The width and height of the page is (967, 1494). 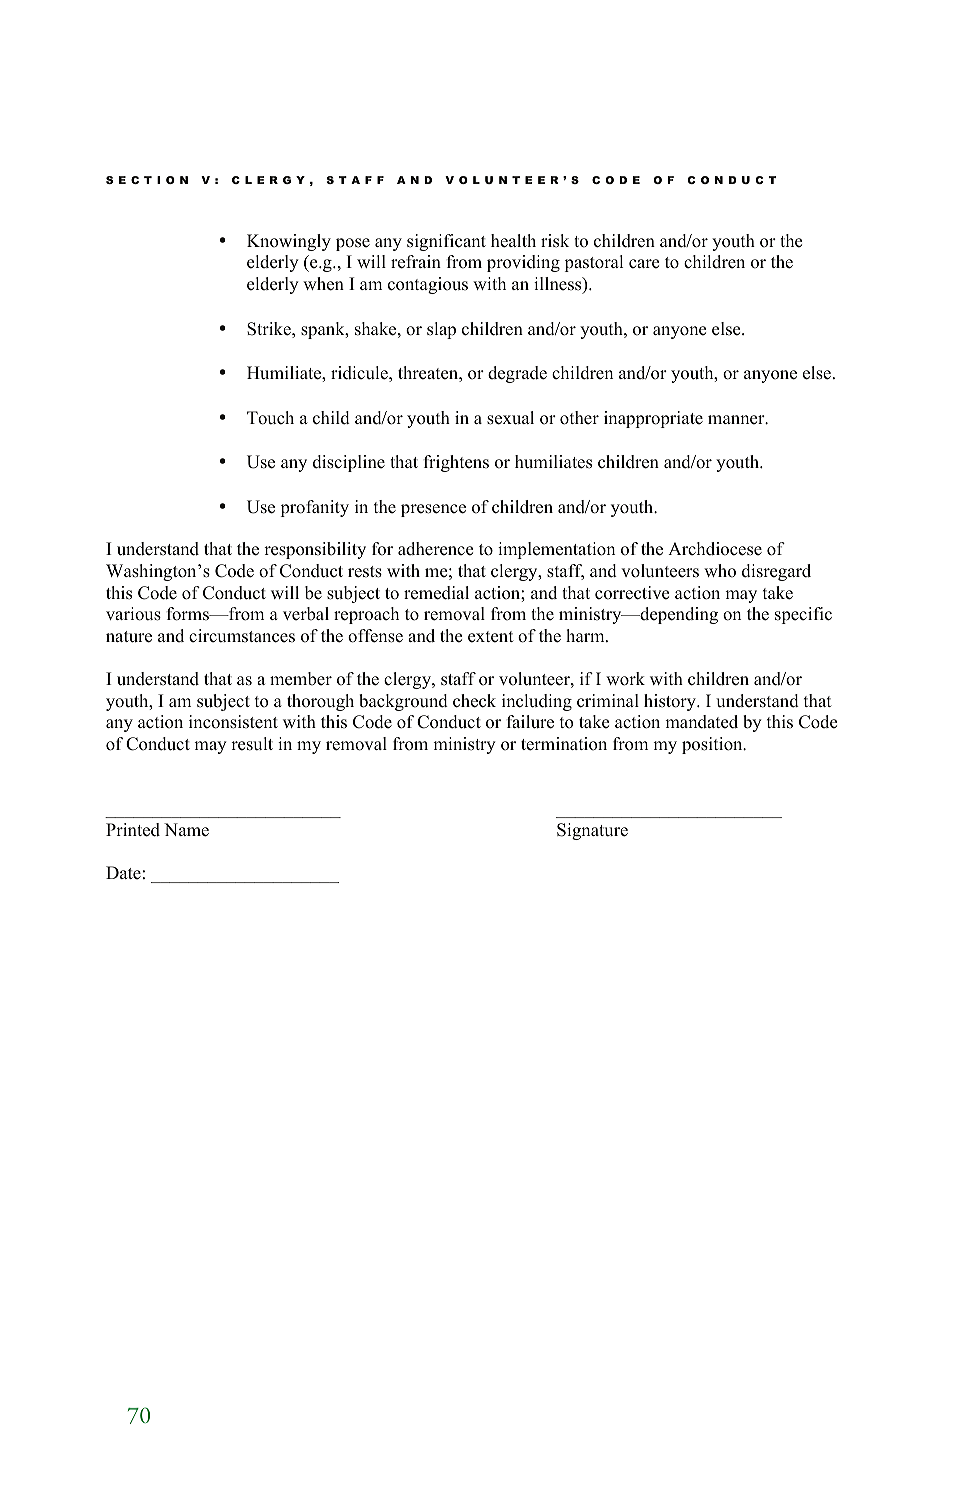 I want to click on Knowingly, so click(x=289, y=242).
